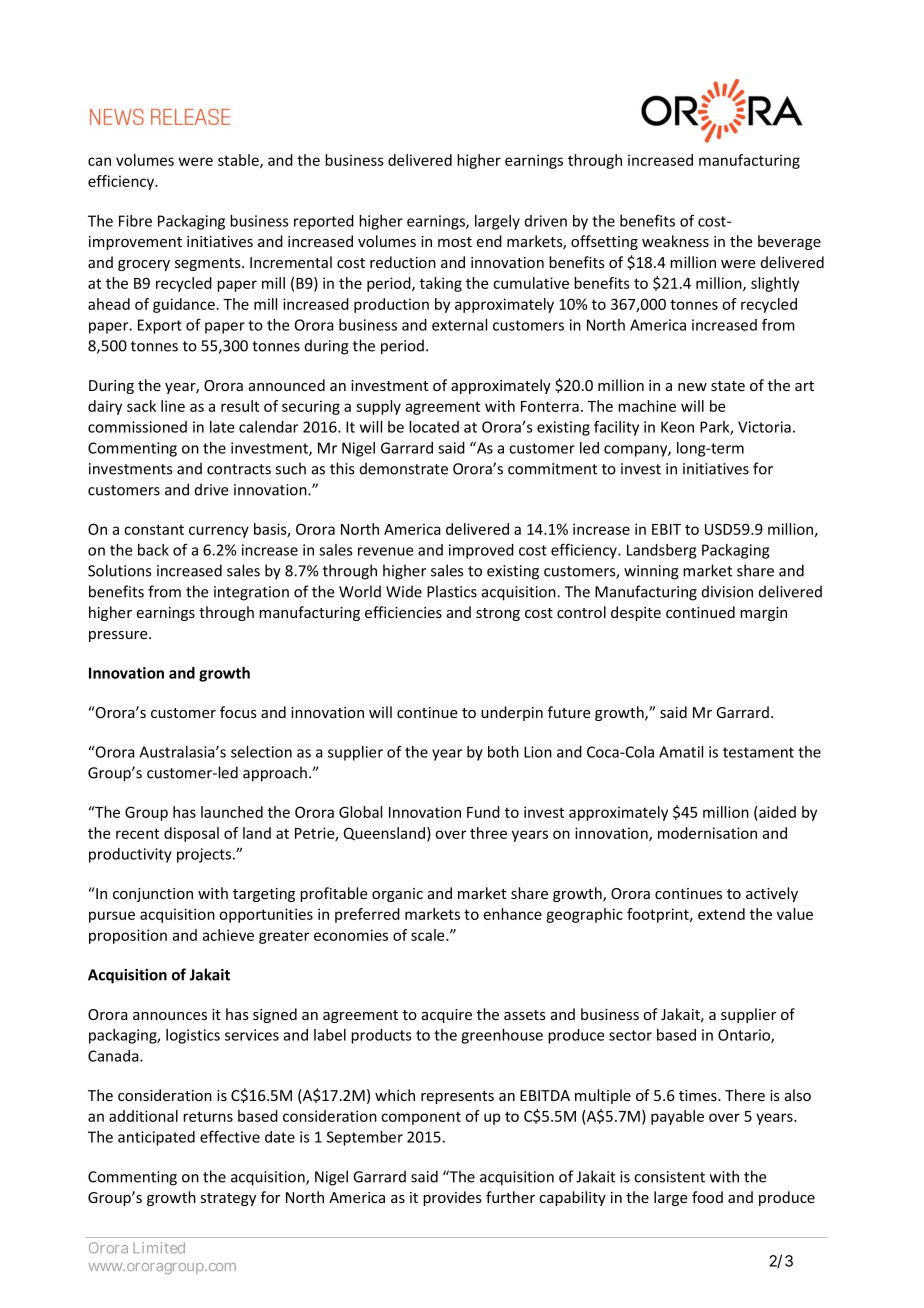 The height and width of the document is (1308, 924). I want to click on provides, so click(452, 1198).
